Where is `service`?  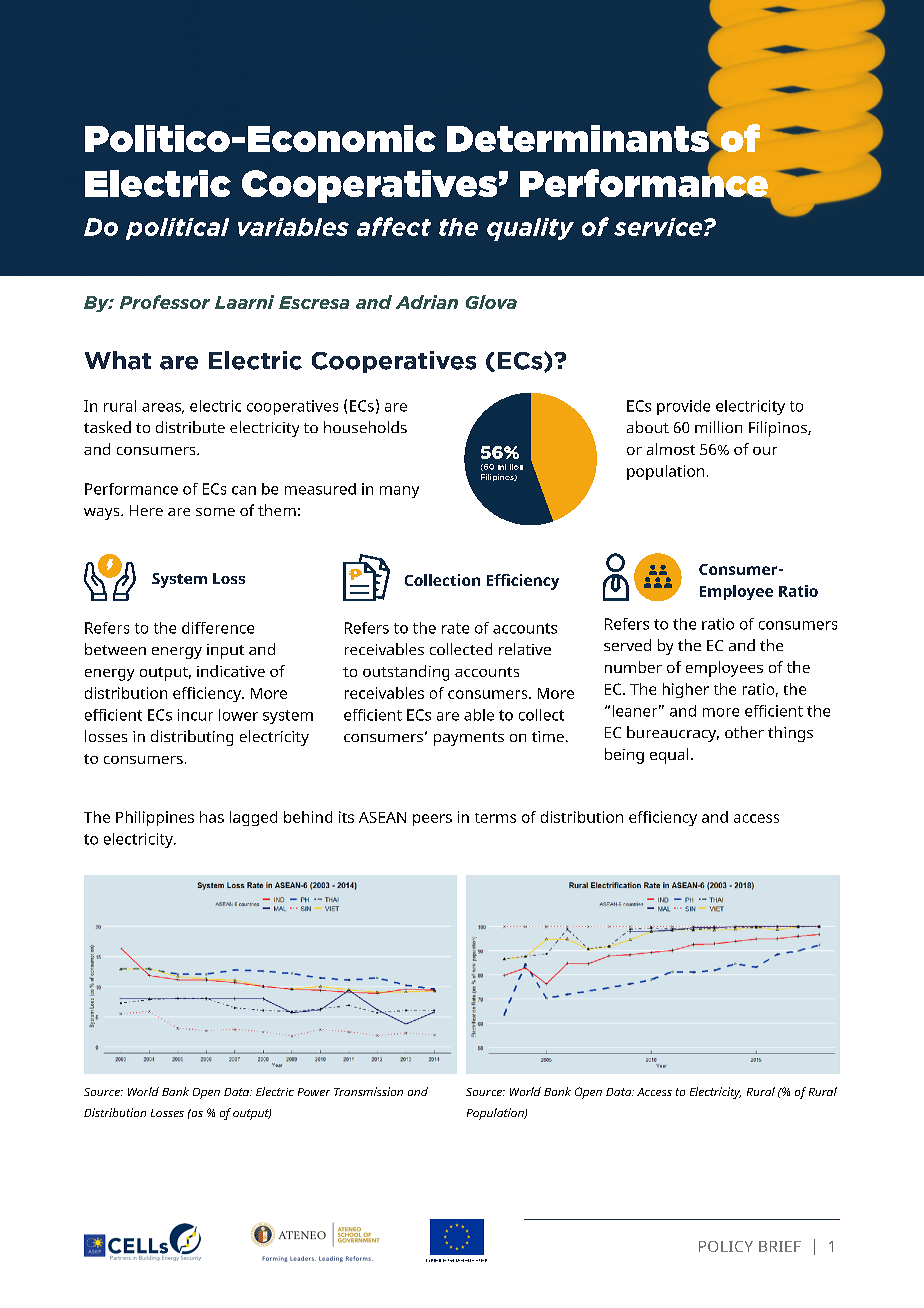 service is located at coordinates (659, 227).
